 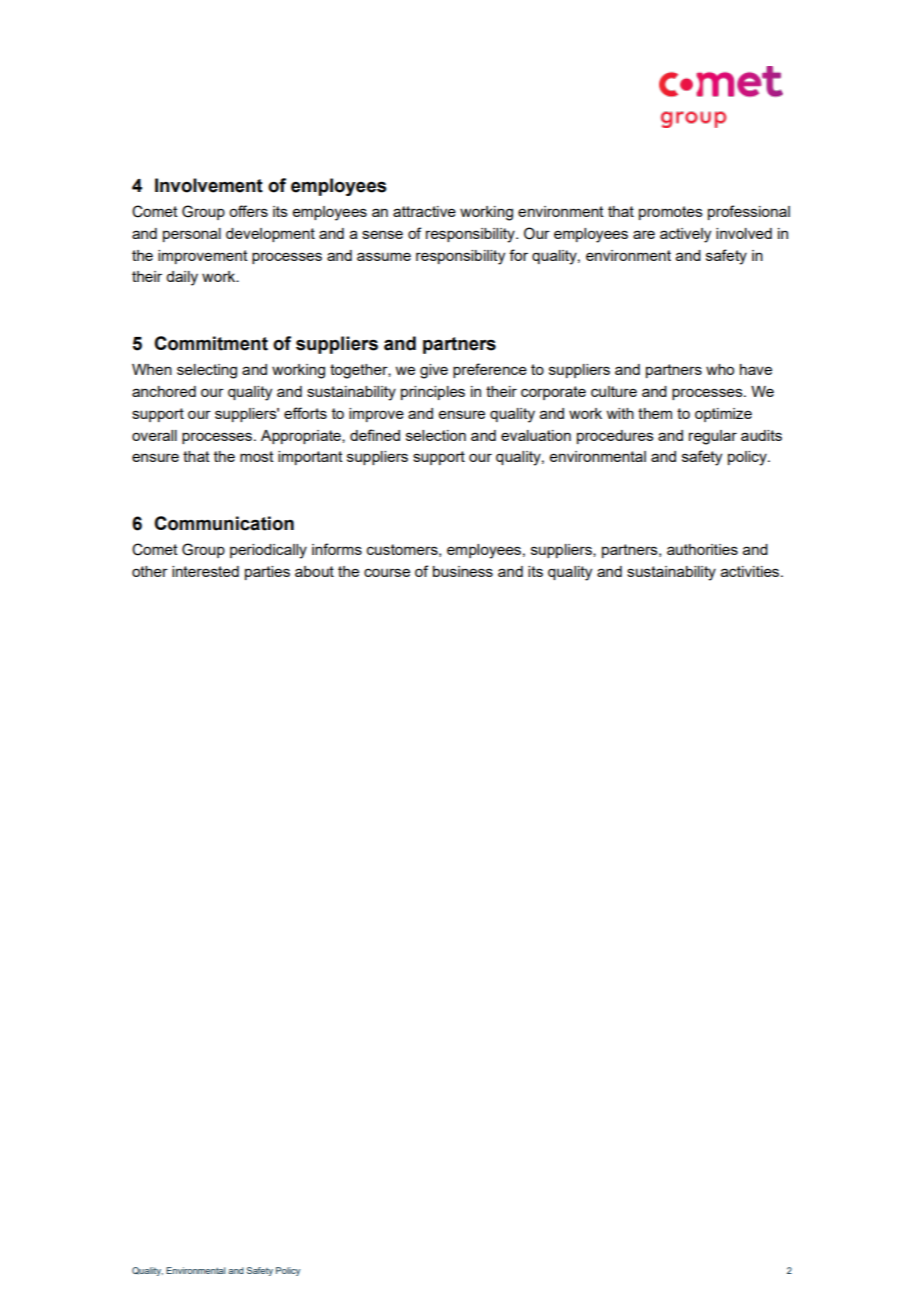 What do you see at coordinates (671, 213) in the screenshot?
I see `promotes` at bounding box center [671, 213].
